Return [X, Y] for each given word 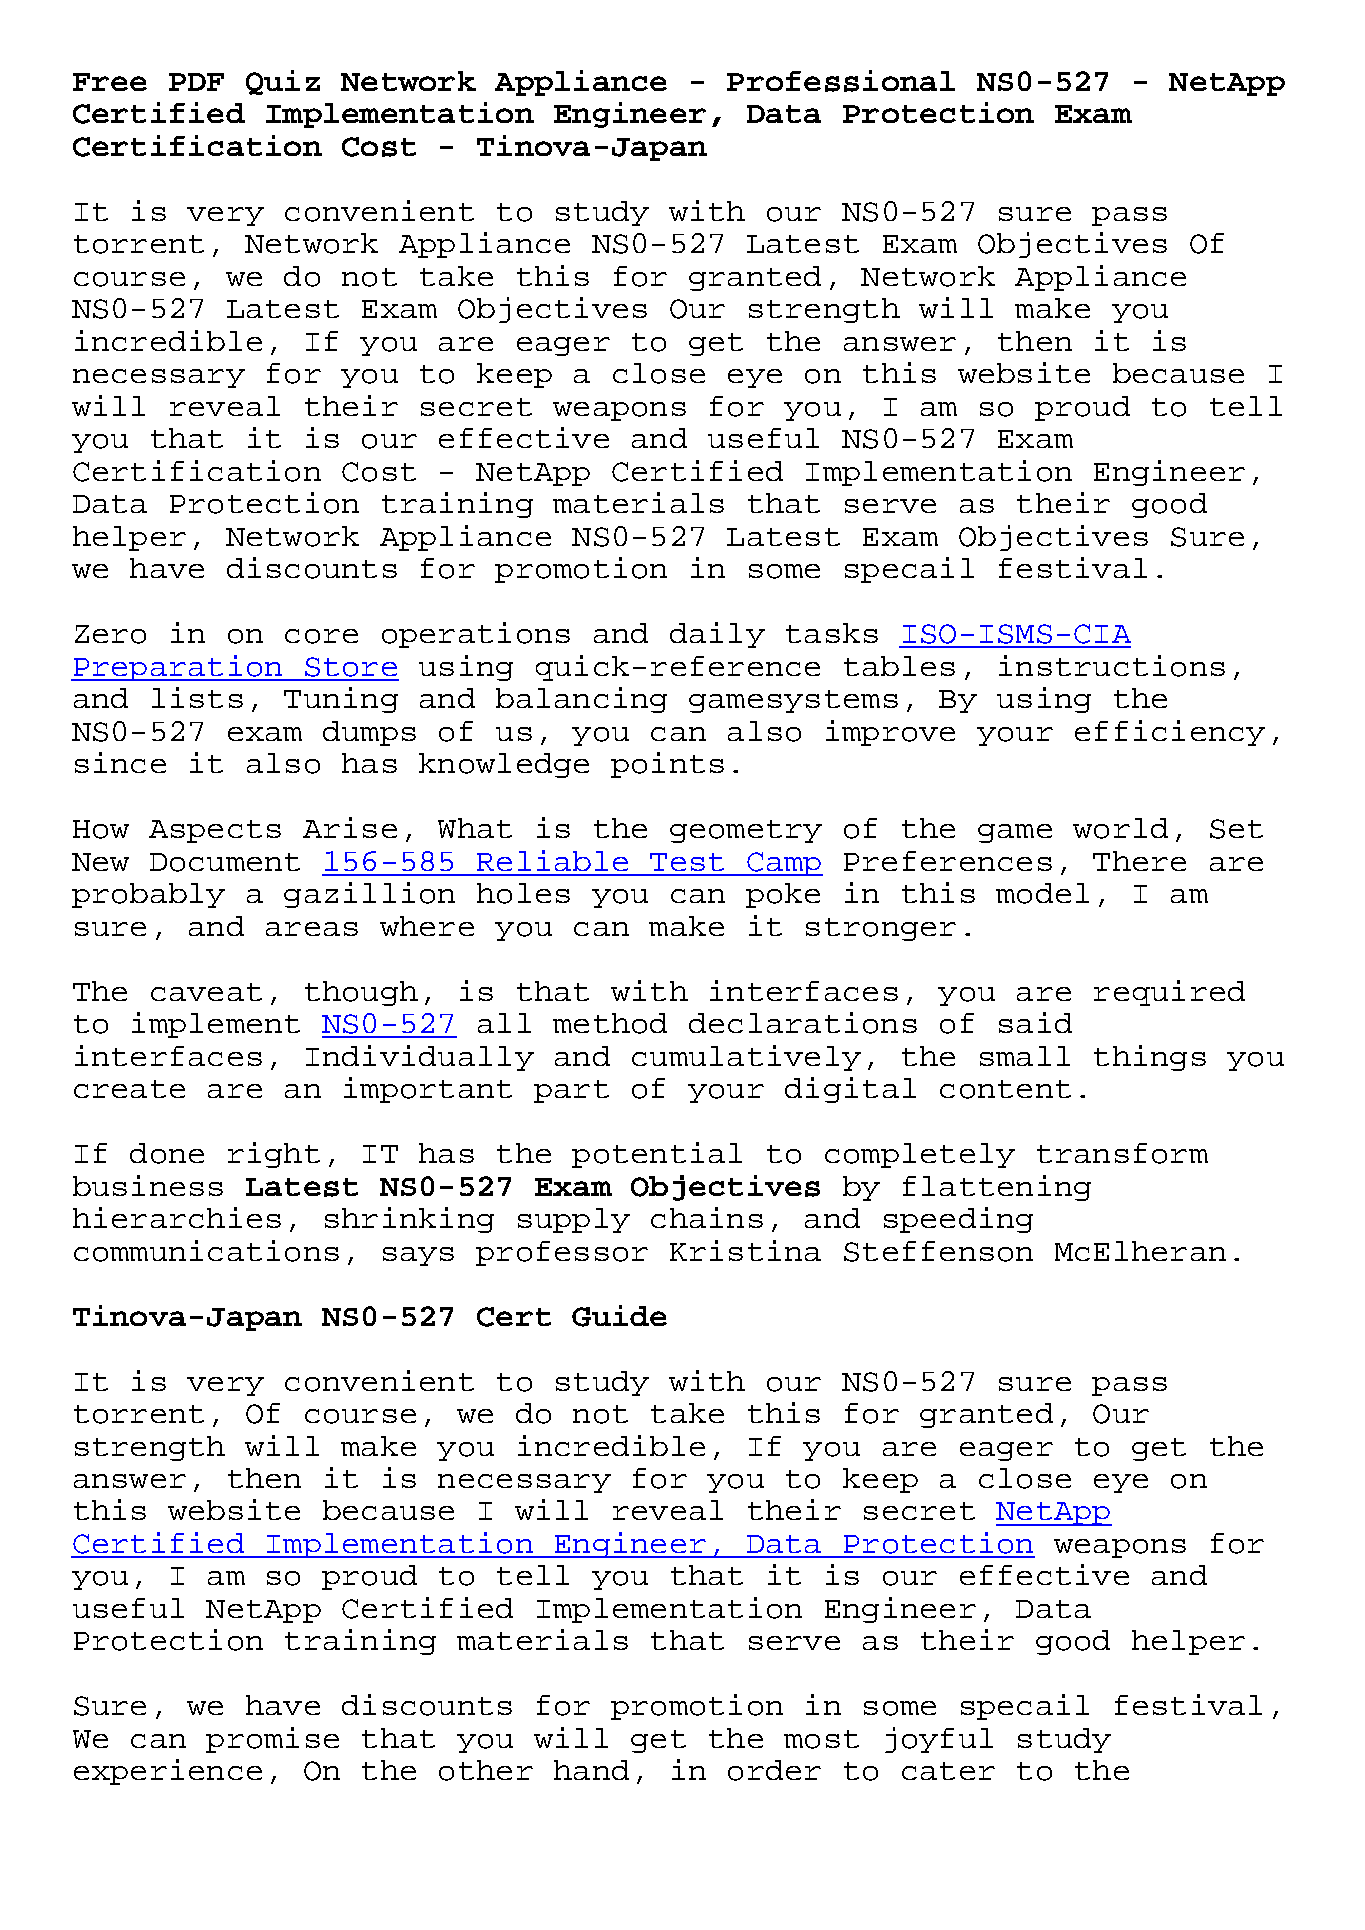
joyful [939, 1740]
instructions [1112, 666]
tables [899, 666]
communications [206, 1251]
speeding [958, 1220]
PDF [196, 82]
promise [272, 1740]
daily [717, 635]
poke [783, 895]
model [1042, 893]
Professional [841, 81]
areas [312, 929]
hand [591, 1770]
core [321, 636]
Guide [619, 1316]
